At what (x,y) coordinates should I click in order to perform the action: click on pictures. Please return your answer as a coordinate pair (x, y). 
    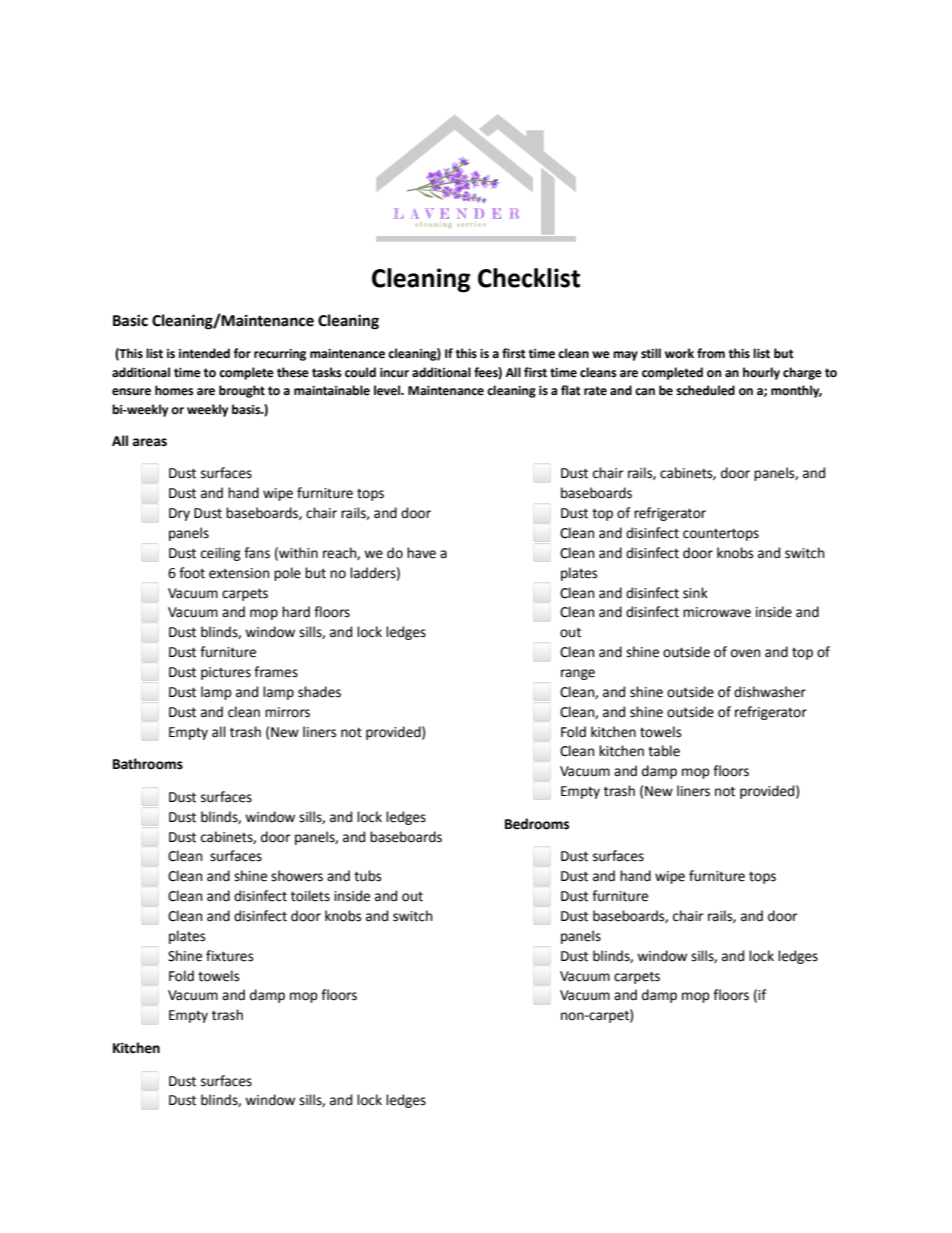
    Looking at the image, I should click on (226, 673).
